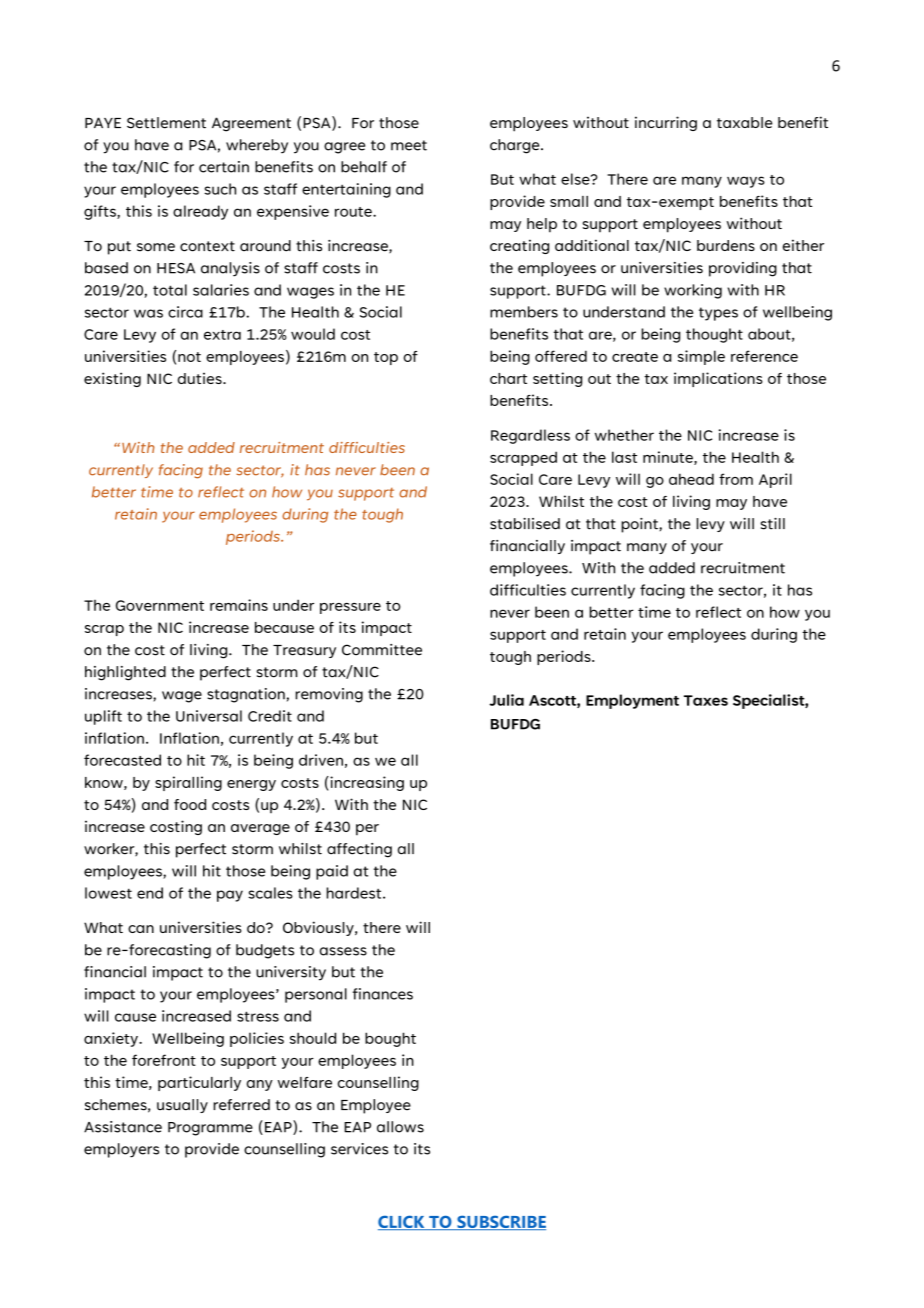 The height and width of the image is (1308, 924). I want to click on affecting, so click(359, 850).
